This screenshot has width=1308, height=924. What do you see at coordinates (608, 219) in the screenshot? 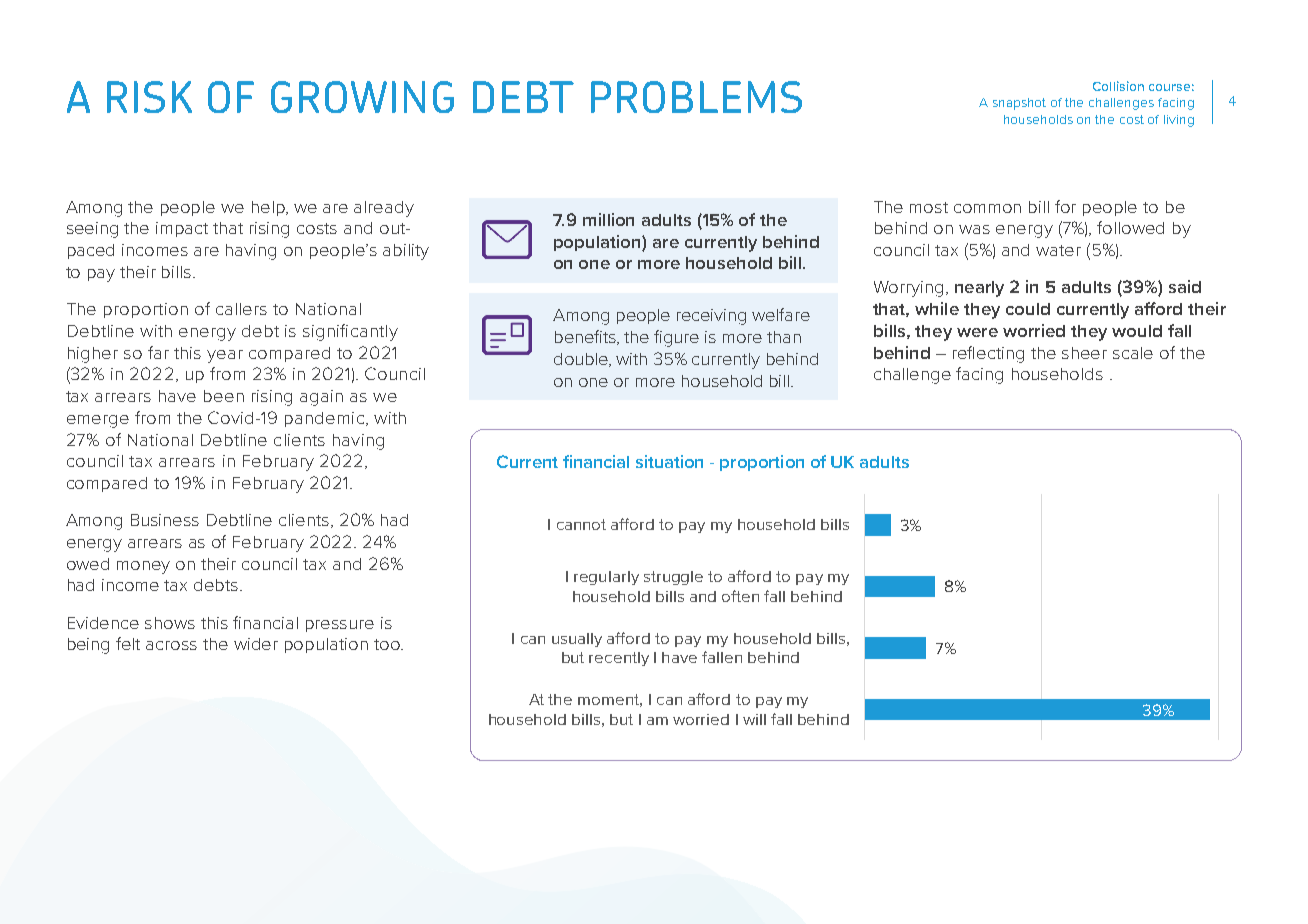
I see `million` at bounding box center [608, 219].
